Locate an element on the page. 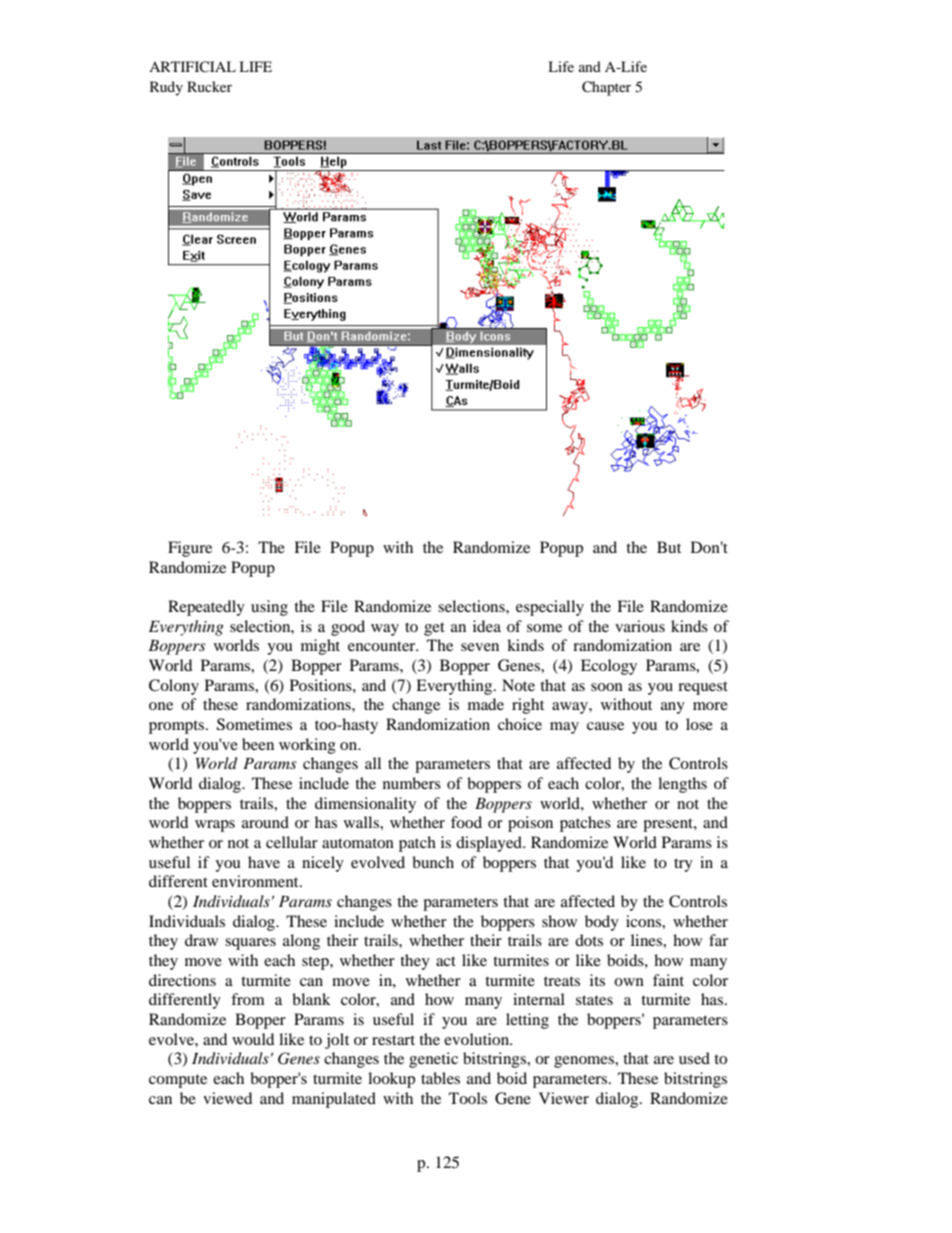 This page has width=952, height=1233. get is located at coordinates (434, 629).
